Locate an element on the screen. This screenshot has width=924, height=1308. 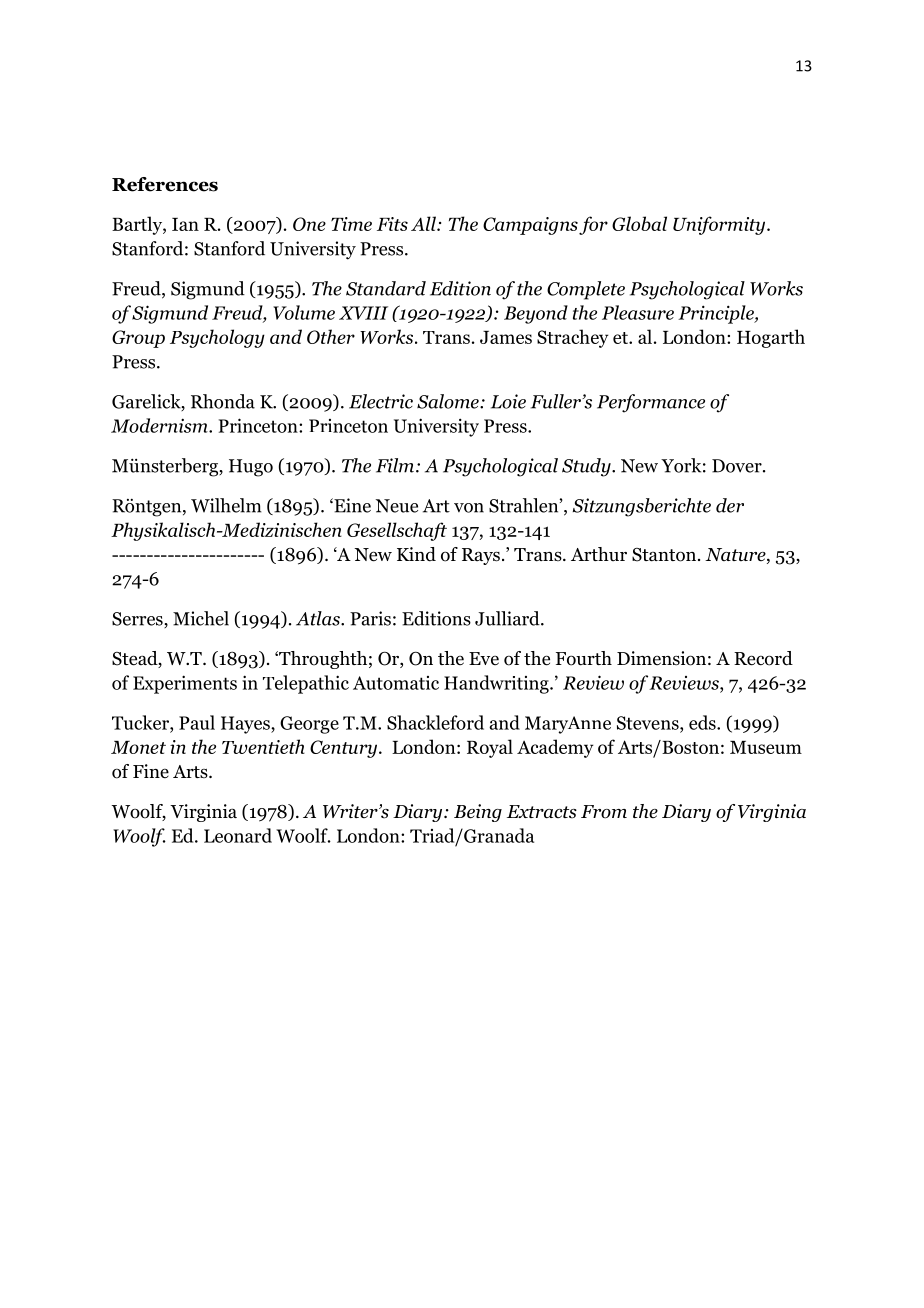
Record is located at coordinates (763, 658).
